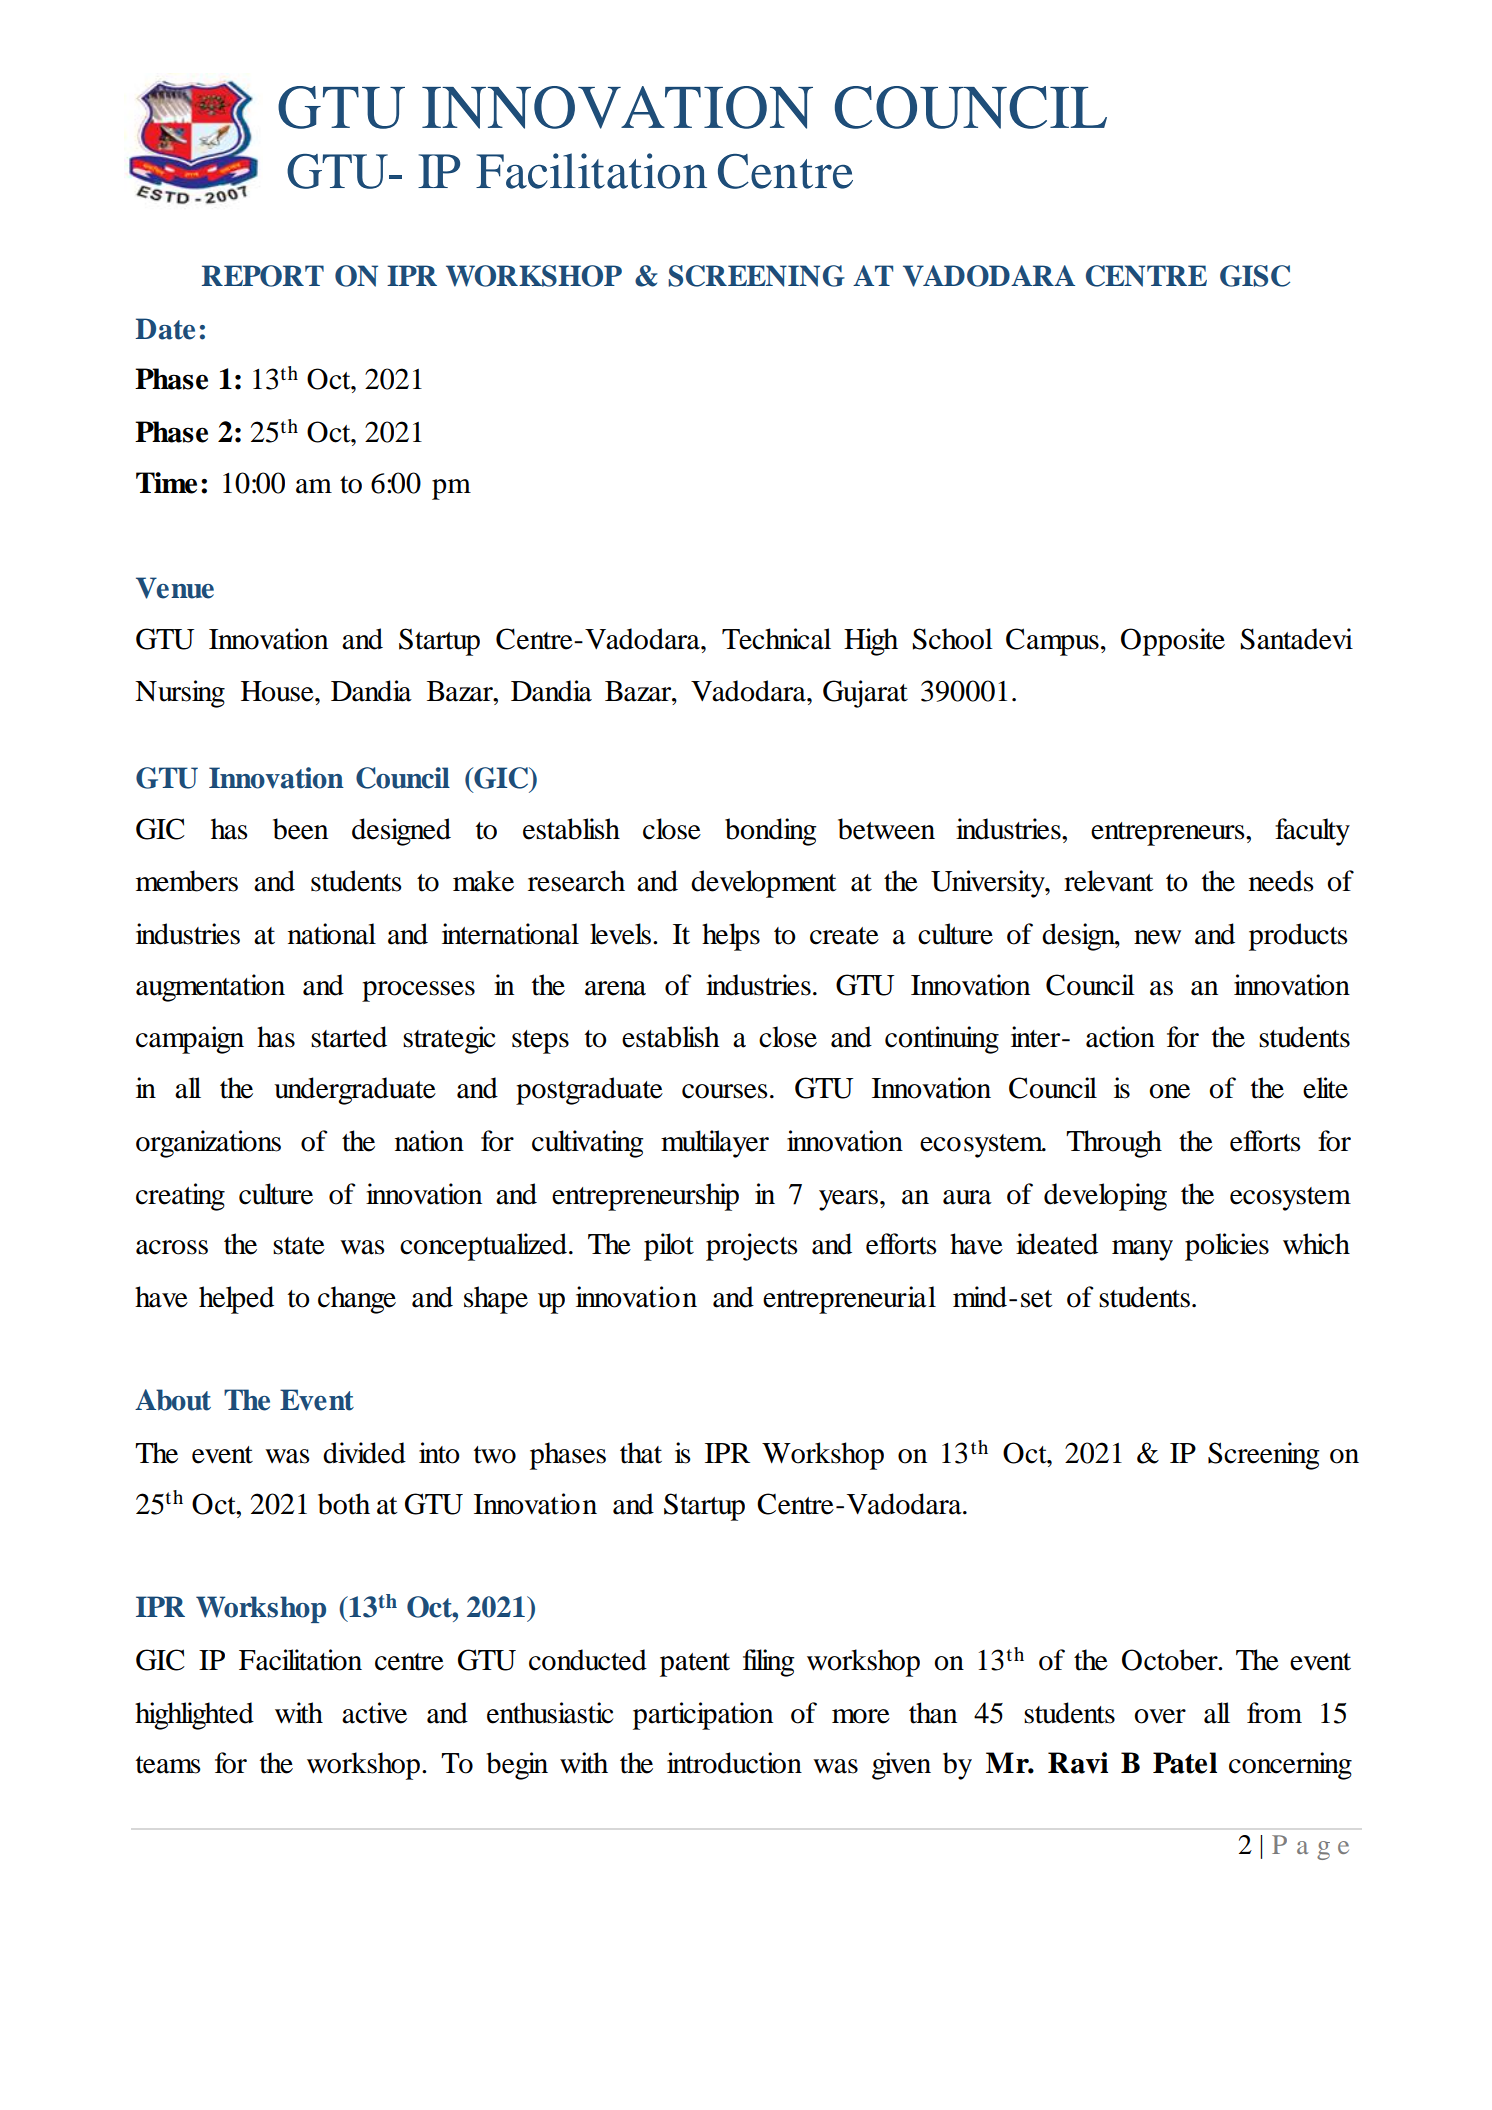  Describe the element at coordinates (349, 1037) in the screenshot. I see `started` at that location.
